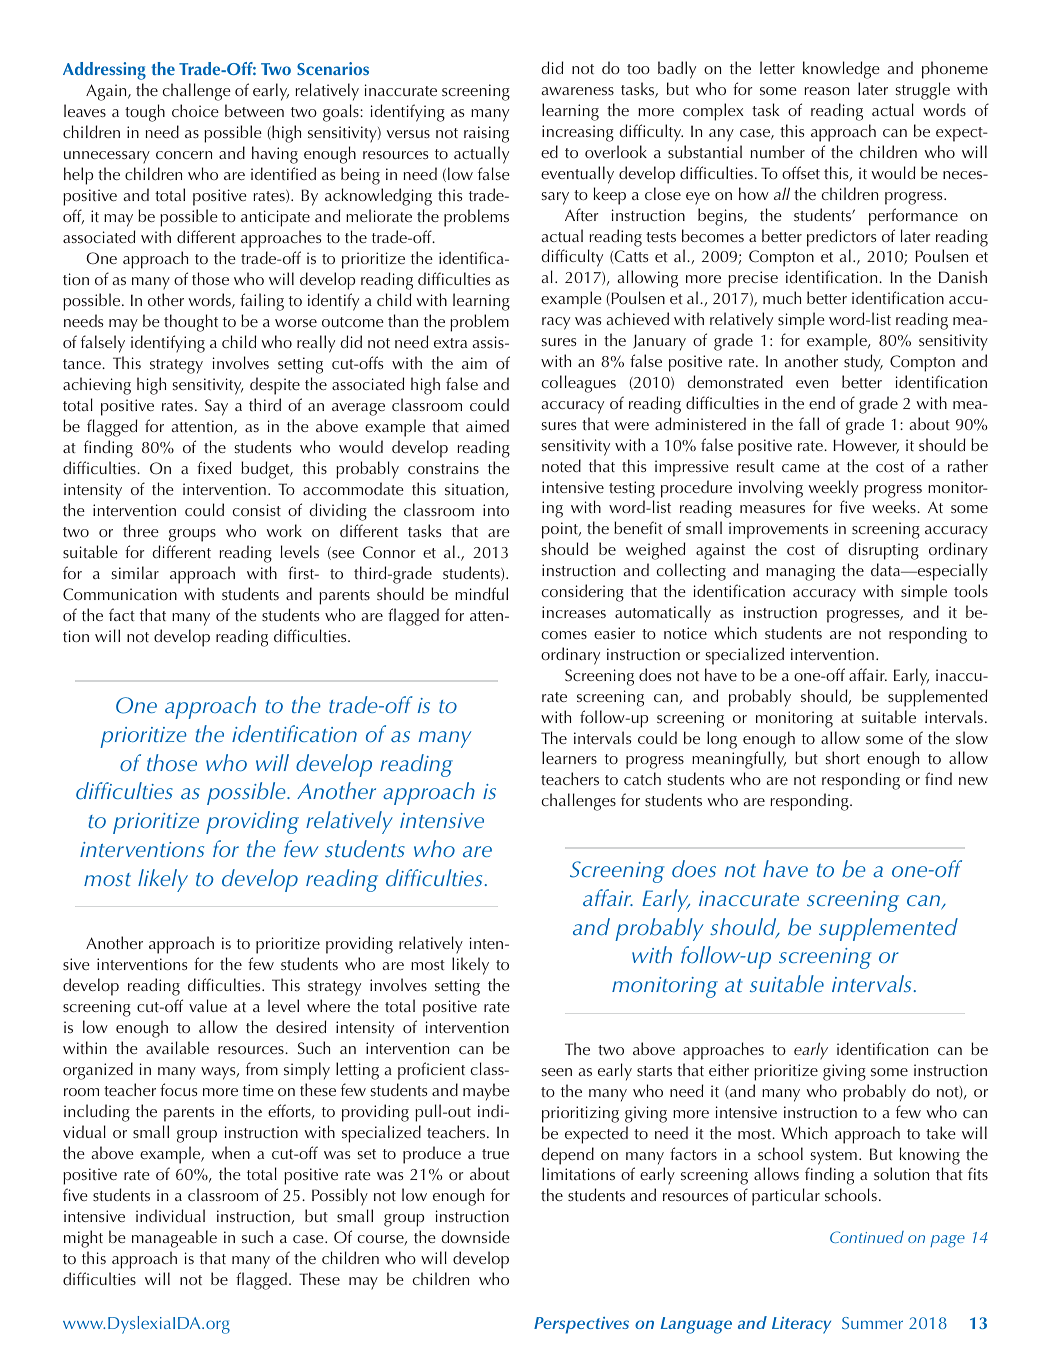 This screenshot has height=1364, width=1051. What do you see at coordinates (729, 1069) in the screenshot?
I see `either` at bounding box center [729, 1069].
